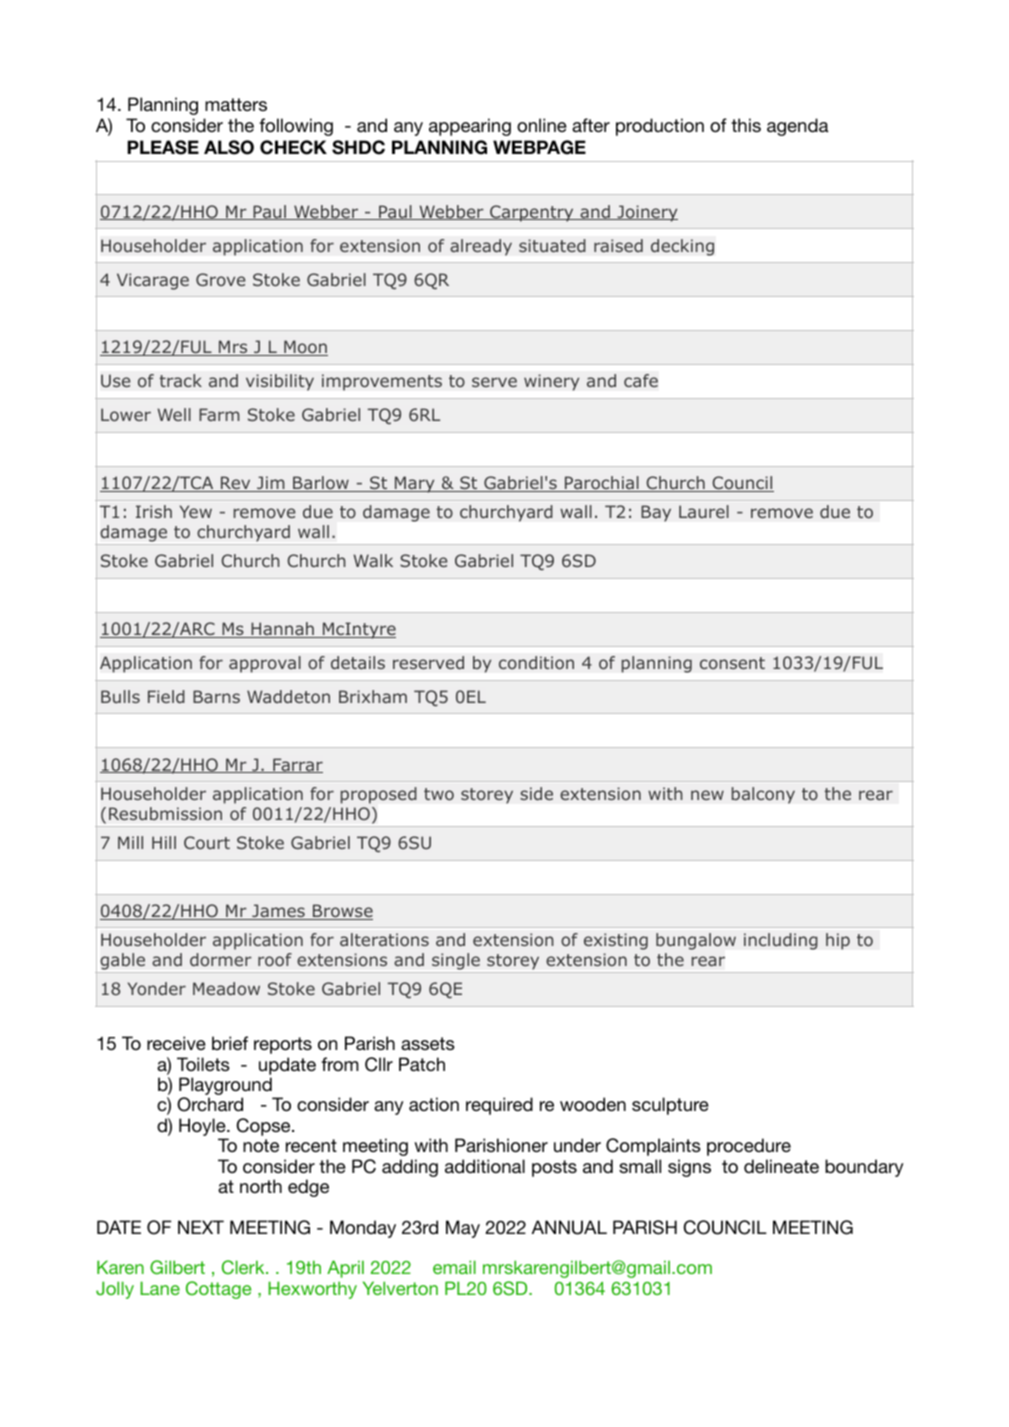  I want to click on consent, so click(732, 663).
